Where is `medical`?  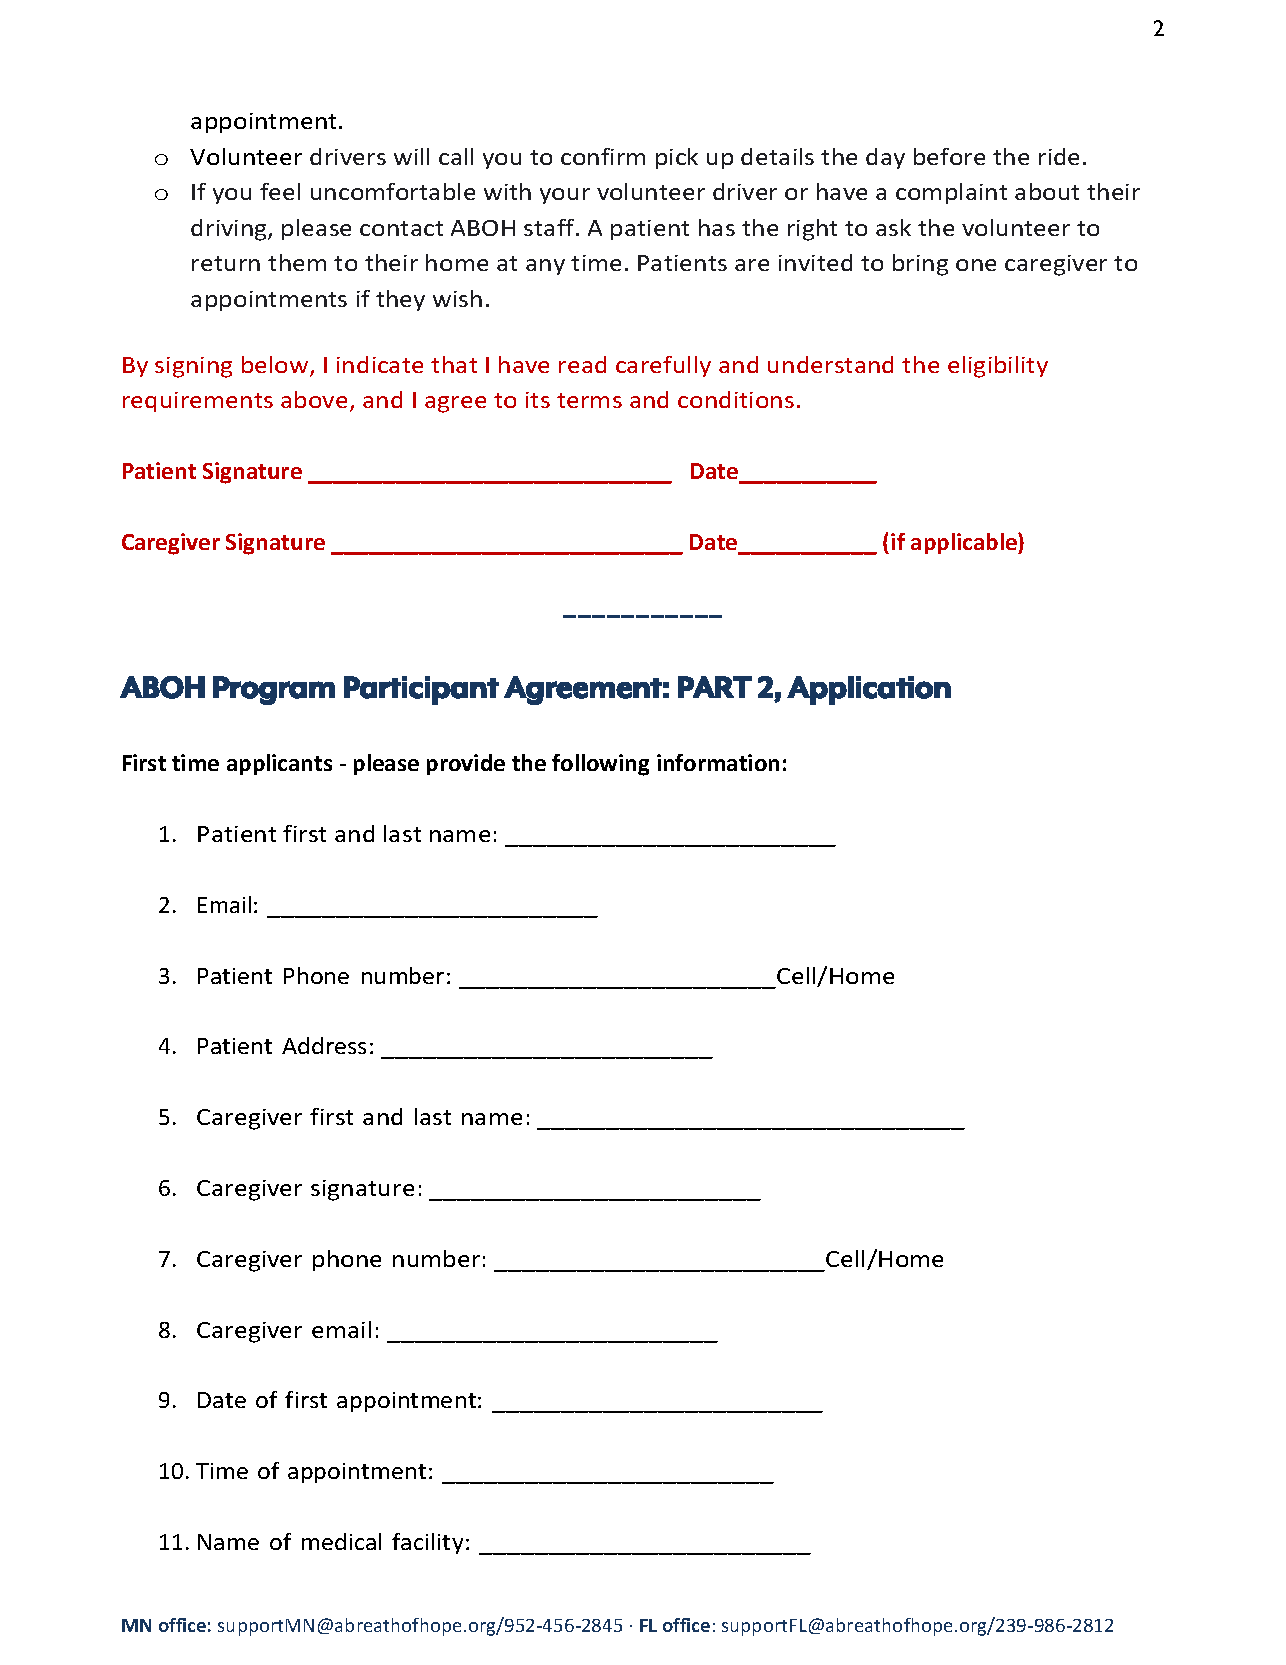 medical is located at coordinates (341, 1541).
